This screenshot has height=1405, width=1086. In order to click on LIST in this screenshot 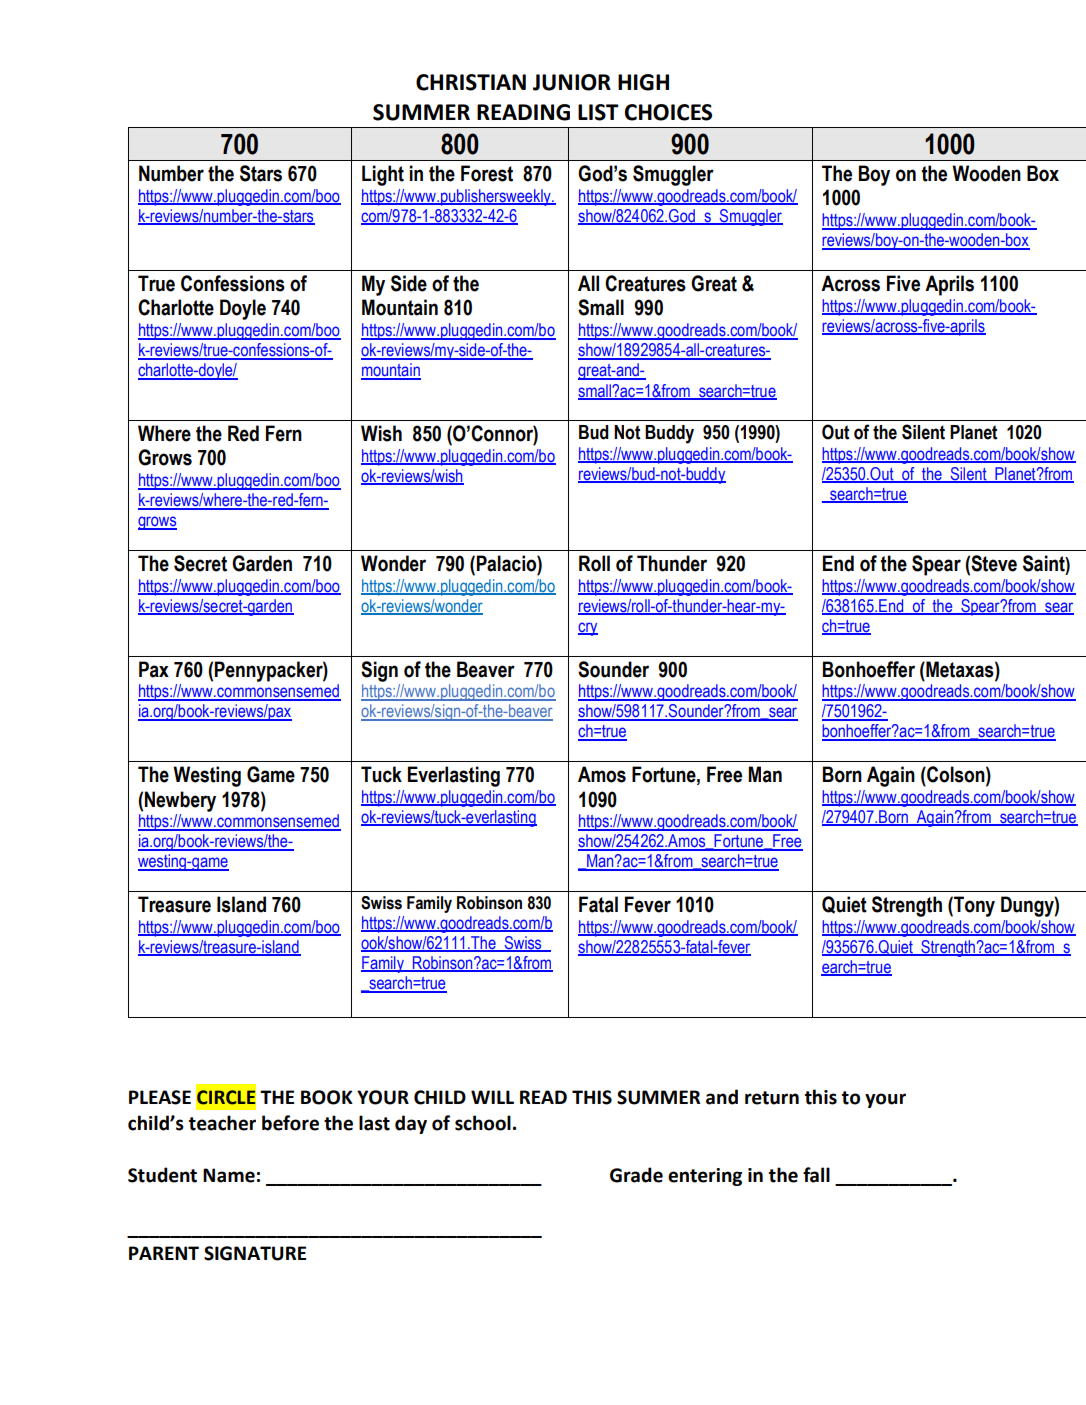, I will do `click(598, 112)`.
